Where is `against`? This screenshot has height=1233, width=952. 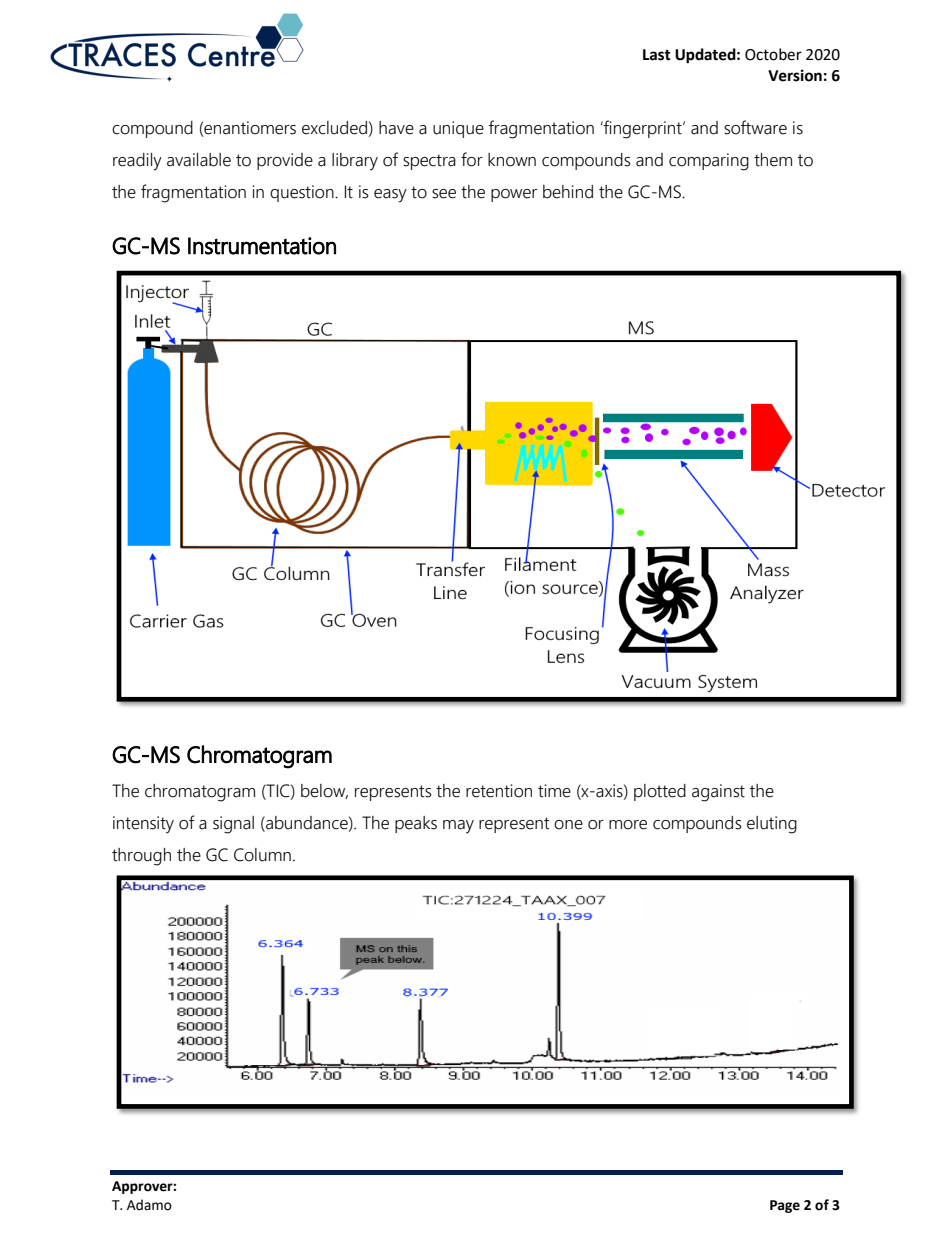 against is located at coordinates (718, 793).
